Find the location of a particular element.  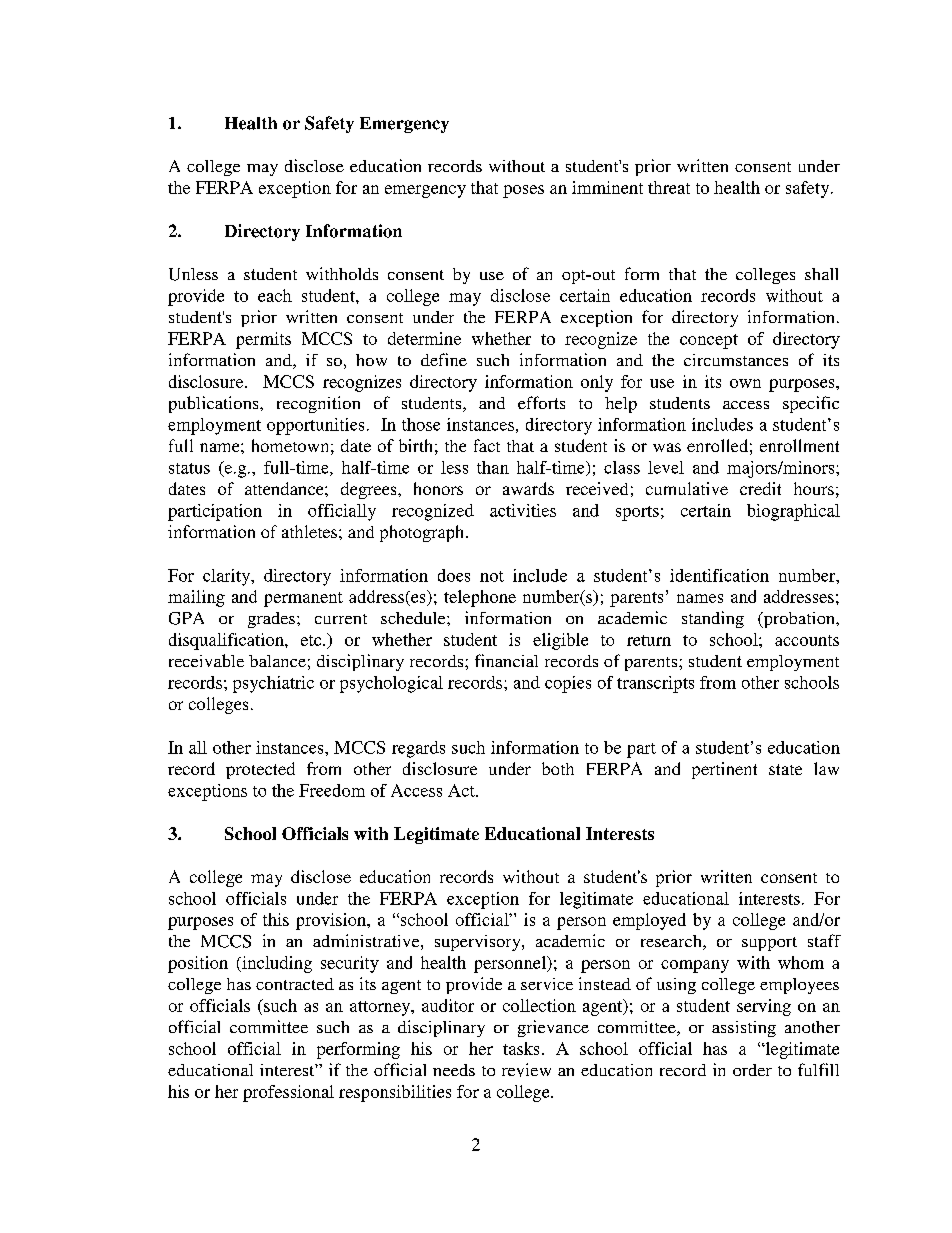

imminent is located at coordinates (607, 187).
